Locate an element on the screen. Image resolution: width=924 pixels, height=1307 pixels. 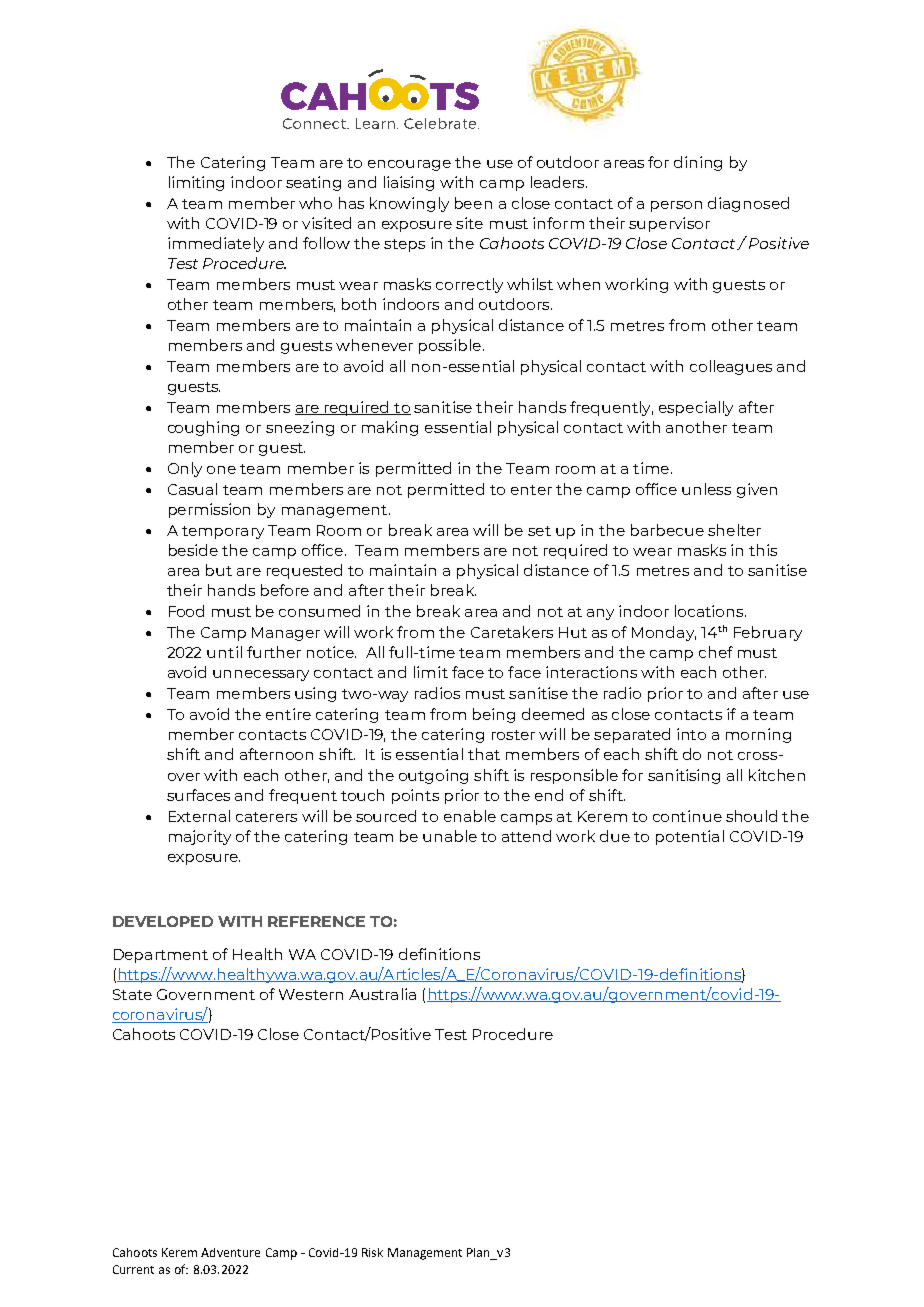
potential is located at coordinates (690, 837).
